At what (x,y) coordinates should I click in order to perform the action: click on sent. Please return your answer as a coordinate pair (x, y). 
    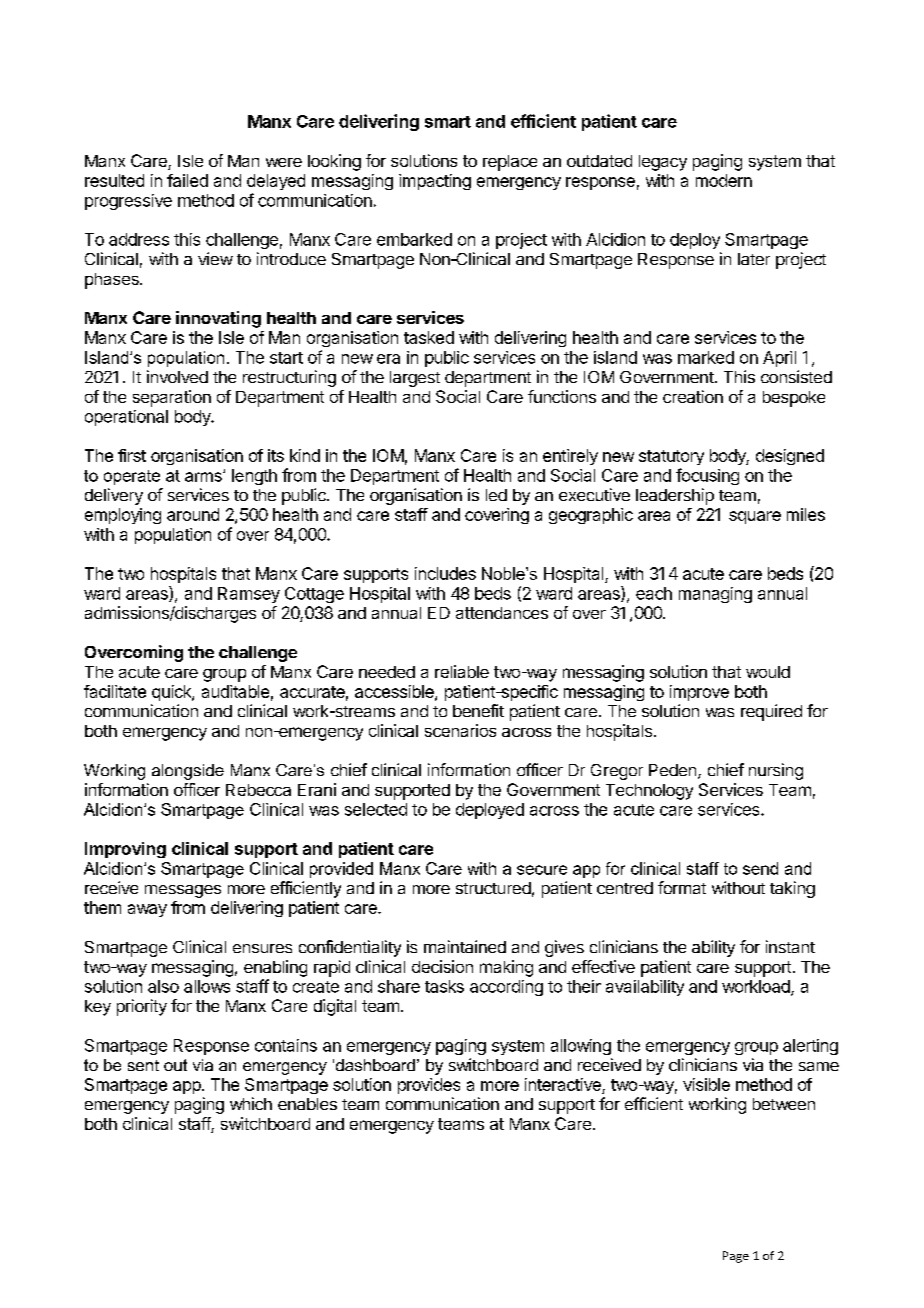
    Looking at the image, I should click on (143, 1065).
